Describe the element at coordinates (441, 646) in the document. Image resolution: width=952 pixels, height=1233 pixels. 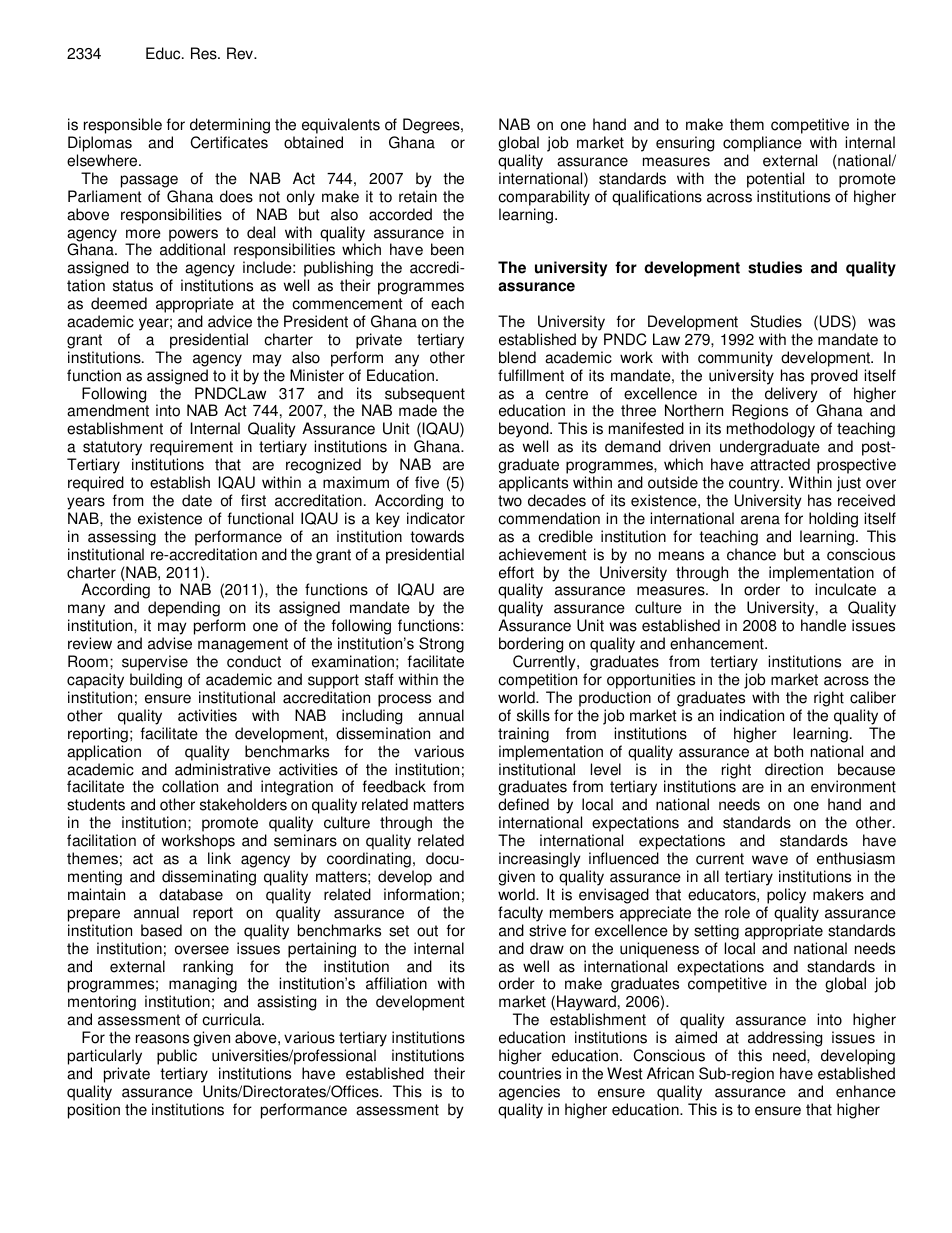
I see `Strong` at that location.
